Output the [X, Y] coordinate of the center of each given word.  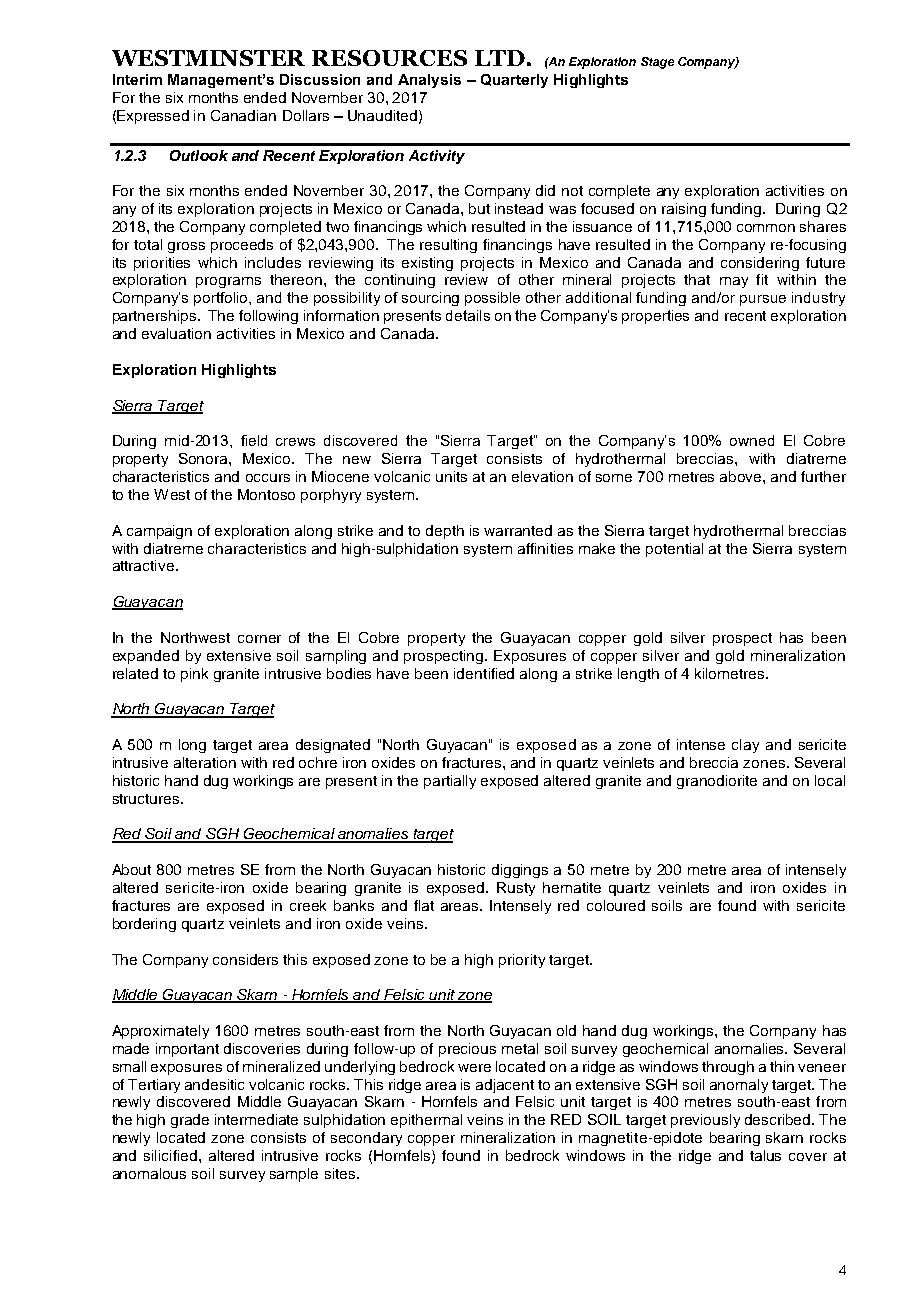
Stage [657, 63]
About [131, 869]
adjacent [505, 1086]
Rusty [516, 889]
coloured [616, 905]
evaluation [176, 333]
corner [259, 639]
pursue [763, 300]
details [468, 315]
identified [484, 673]
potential [674, 550]
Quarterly [514, 81]
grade [190, 1121]
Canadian [243, 115]
